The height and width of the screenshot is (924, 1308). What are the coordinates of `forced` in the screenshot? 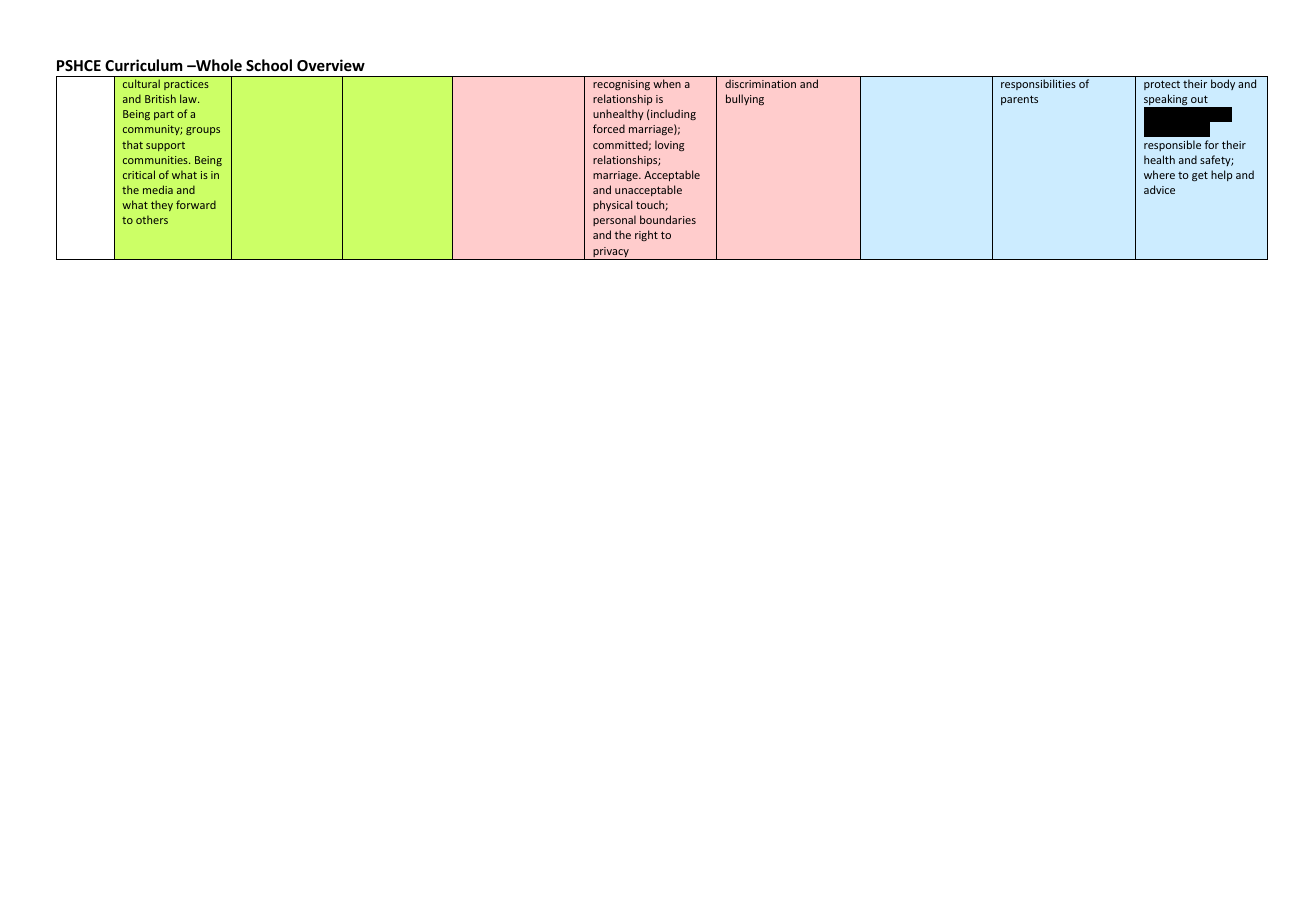 It's located at (609, 128).
